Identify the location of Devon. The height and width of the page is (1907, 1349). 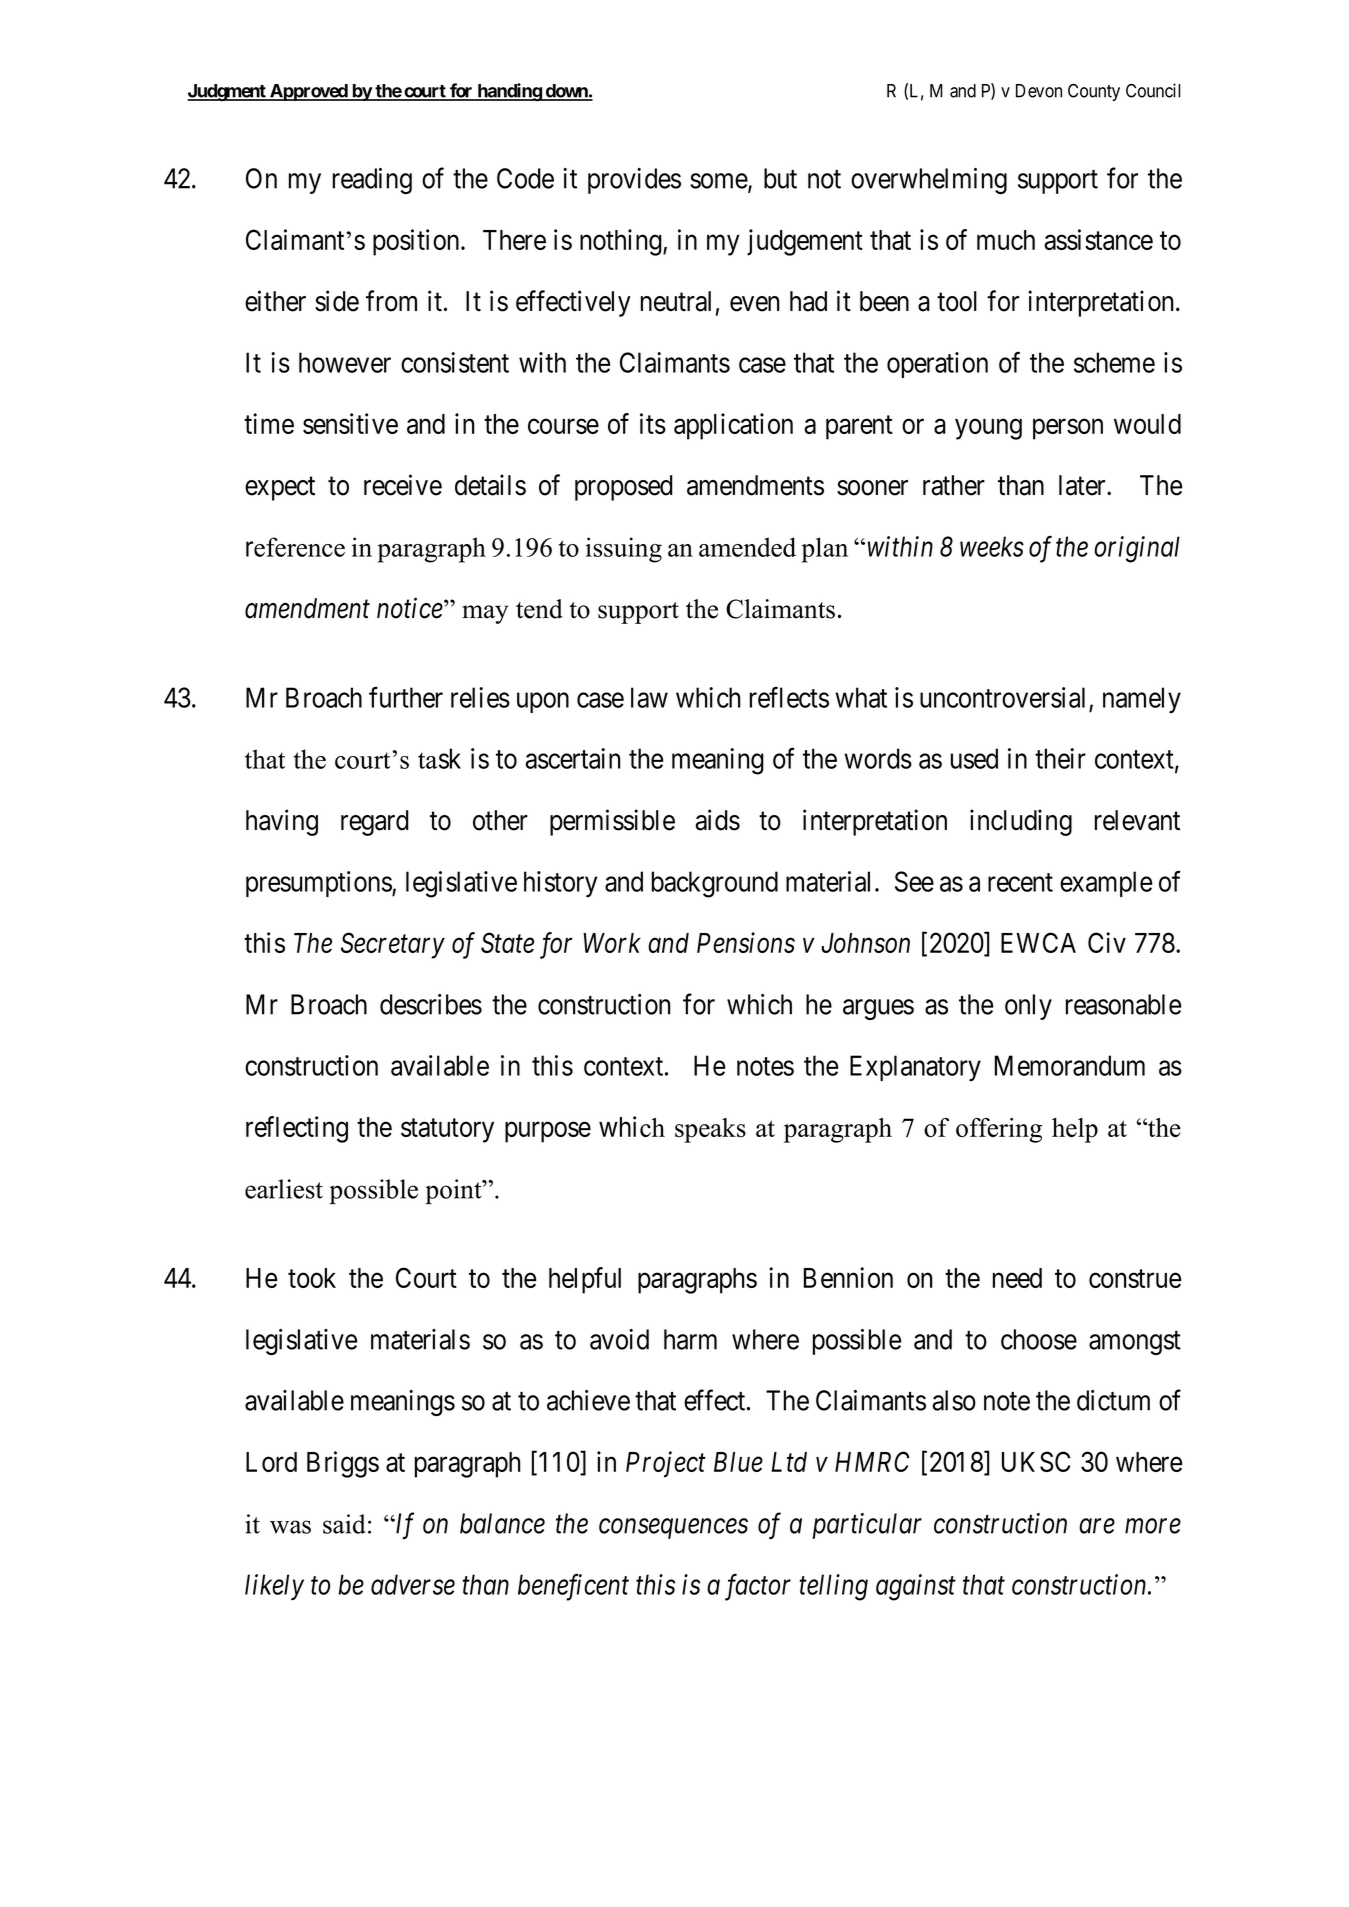
(1039, 91).
